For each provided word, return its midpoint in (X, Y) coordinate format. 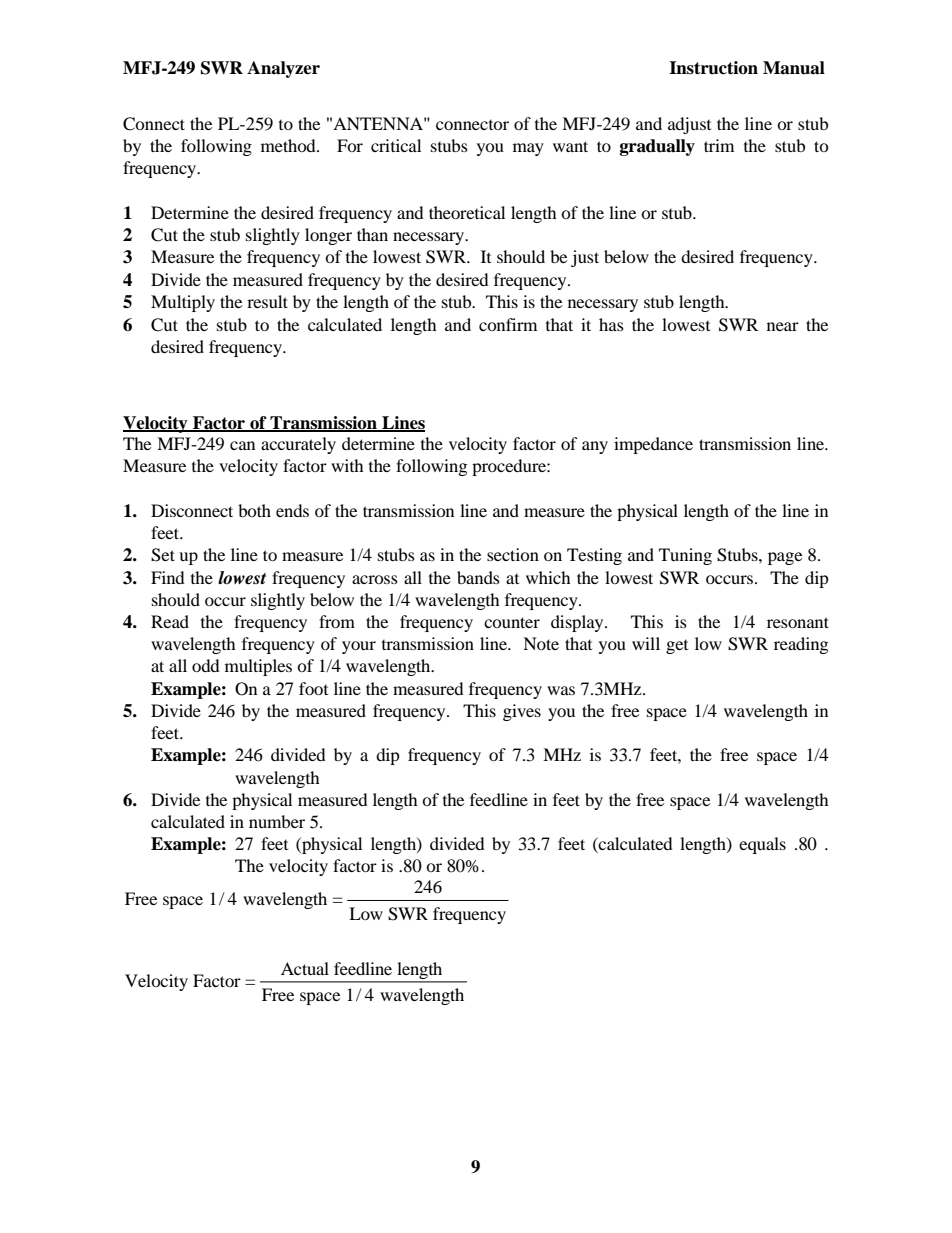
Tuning (685, 556)
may (528, 149)
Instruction (713, 68)
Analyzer (283, 69)
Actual (305, 968)
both (254, 510)
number (277, 821)
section (513, 554)
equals (762, 845)
